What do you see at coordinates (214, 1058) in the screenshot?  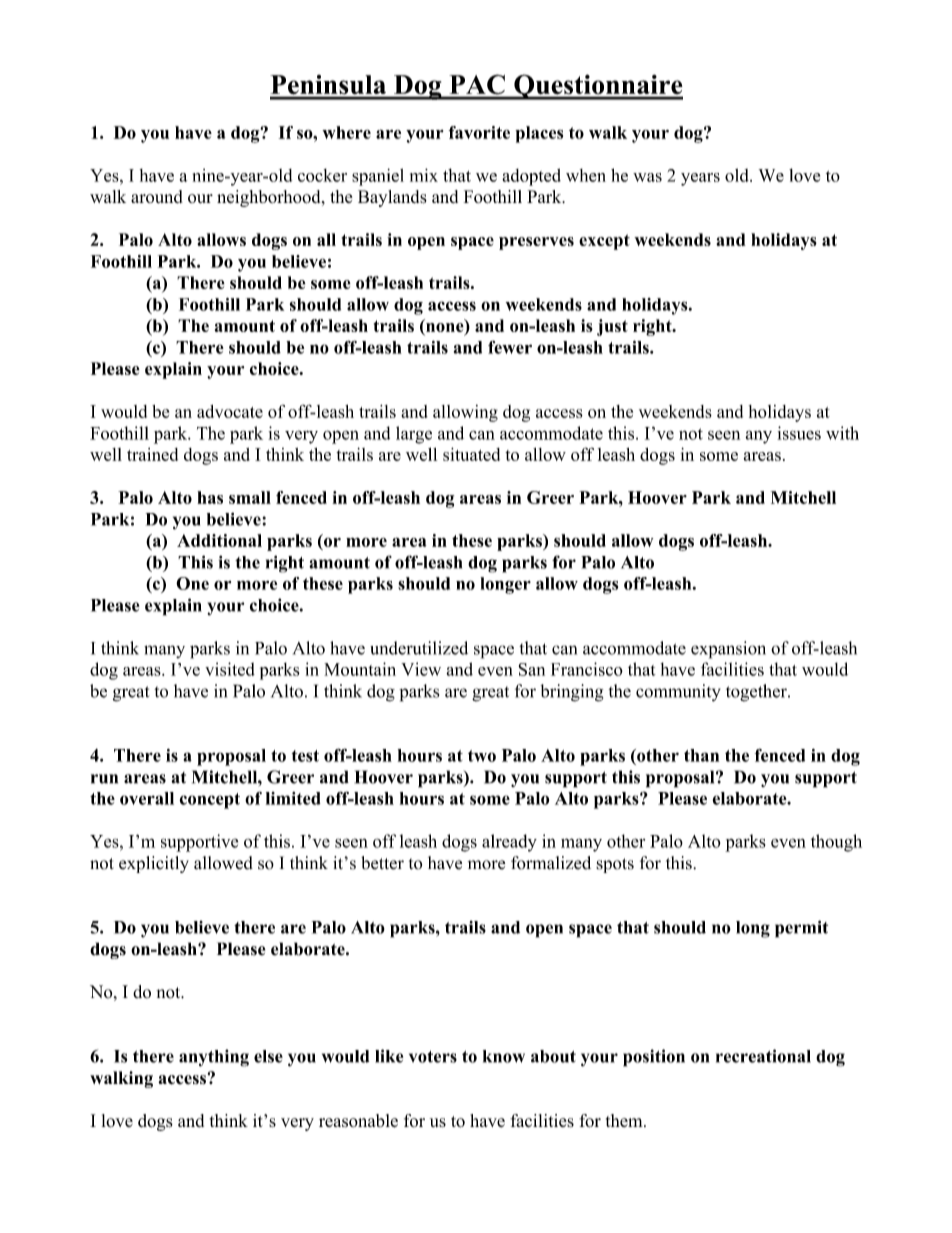 I see `anything` at bounding box center [214, 1058].
